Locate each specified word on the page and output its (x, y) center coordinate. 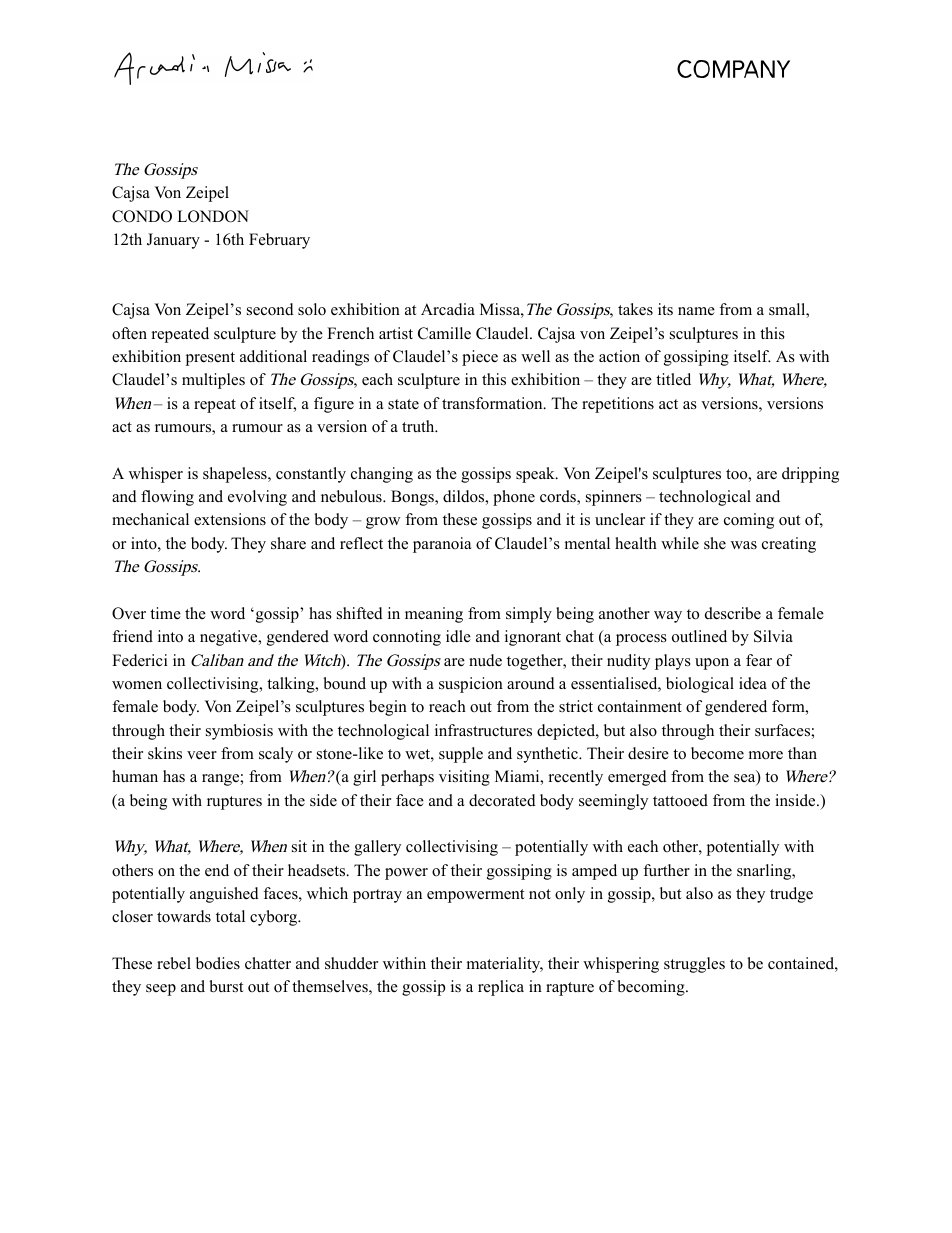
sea (745, 779)
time (165, 613)
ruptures (234, 803)
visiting (464, 778)
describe (733, 613)
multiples (213, 381)
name (696, 311)
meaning (434, 615)
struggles (694, 965)
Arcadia (448, 309)
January (173, 241)
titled (673, 379)
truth (419, 426)
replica (501, 988)
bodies (218, 963)
